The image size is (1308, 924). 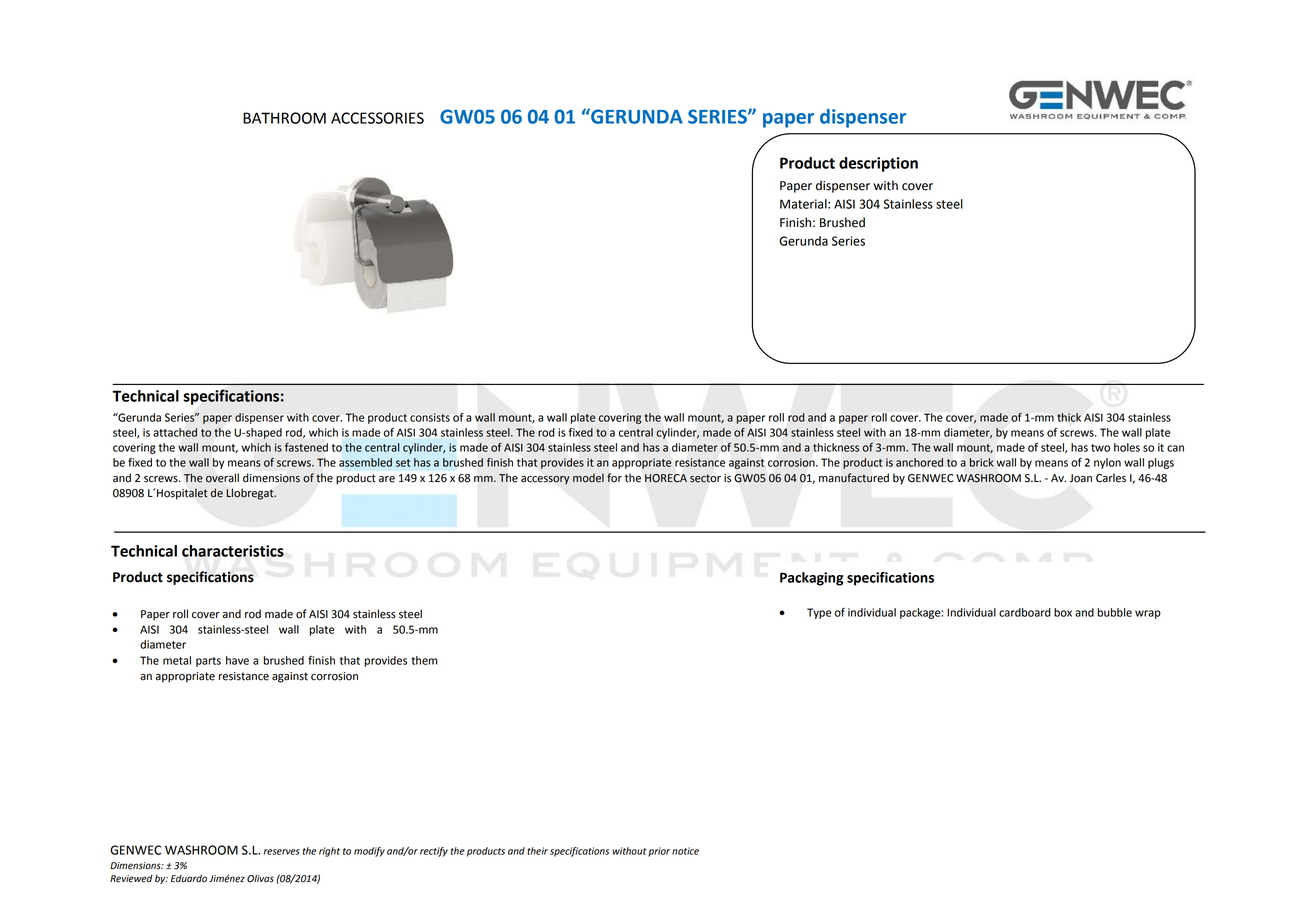 I want to click on box, so click(x=1063, y=612).
